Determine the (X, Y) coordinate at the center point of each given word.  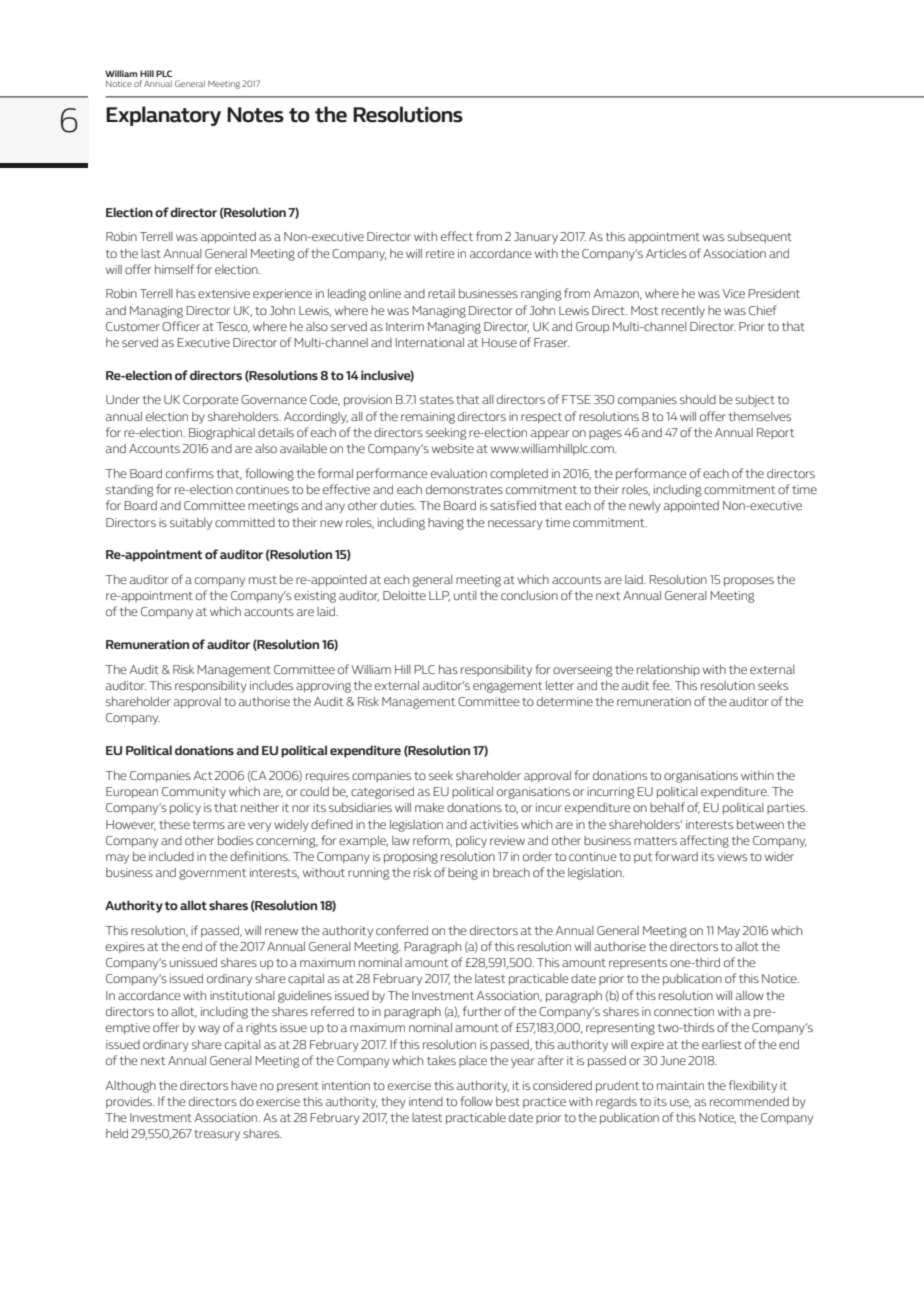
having (446, 524)
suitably (191, 524)
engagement (507, 687)
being (463, 874)
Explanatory (163, 116)
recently (683, 312)
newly (645, 507)
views (732, 856)
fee (662, 685)
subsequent (759, 237)
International (429, 342)
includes (271, 685)
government (212, 874)
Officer (181, 326)
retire (440, 253)
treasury (217, 1135)
